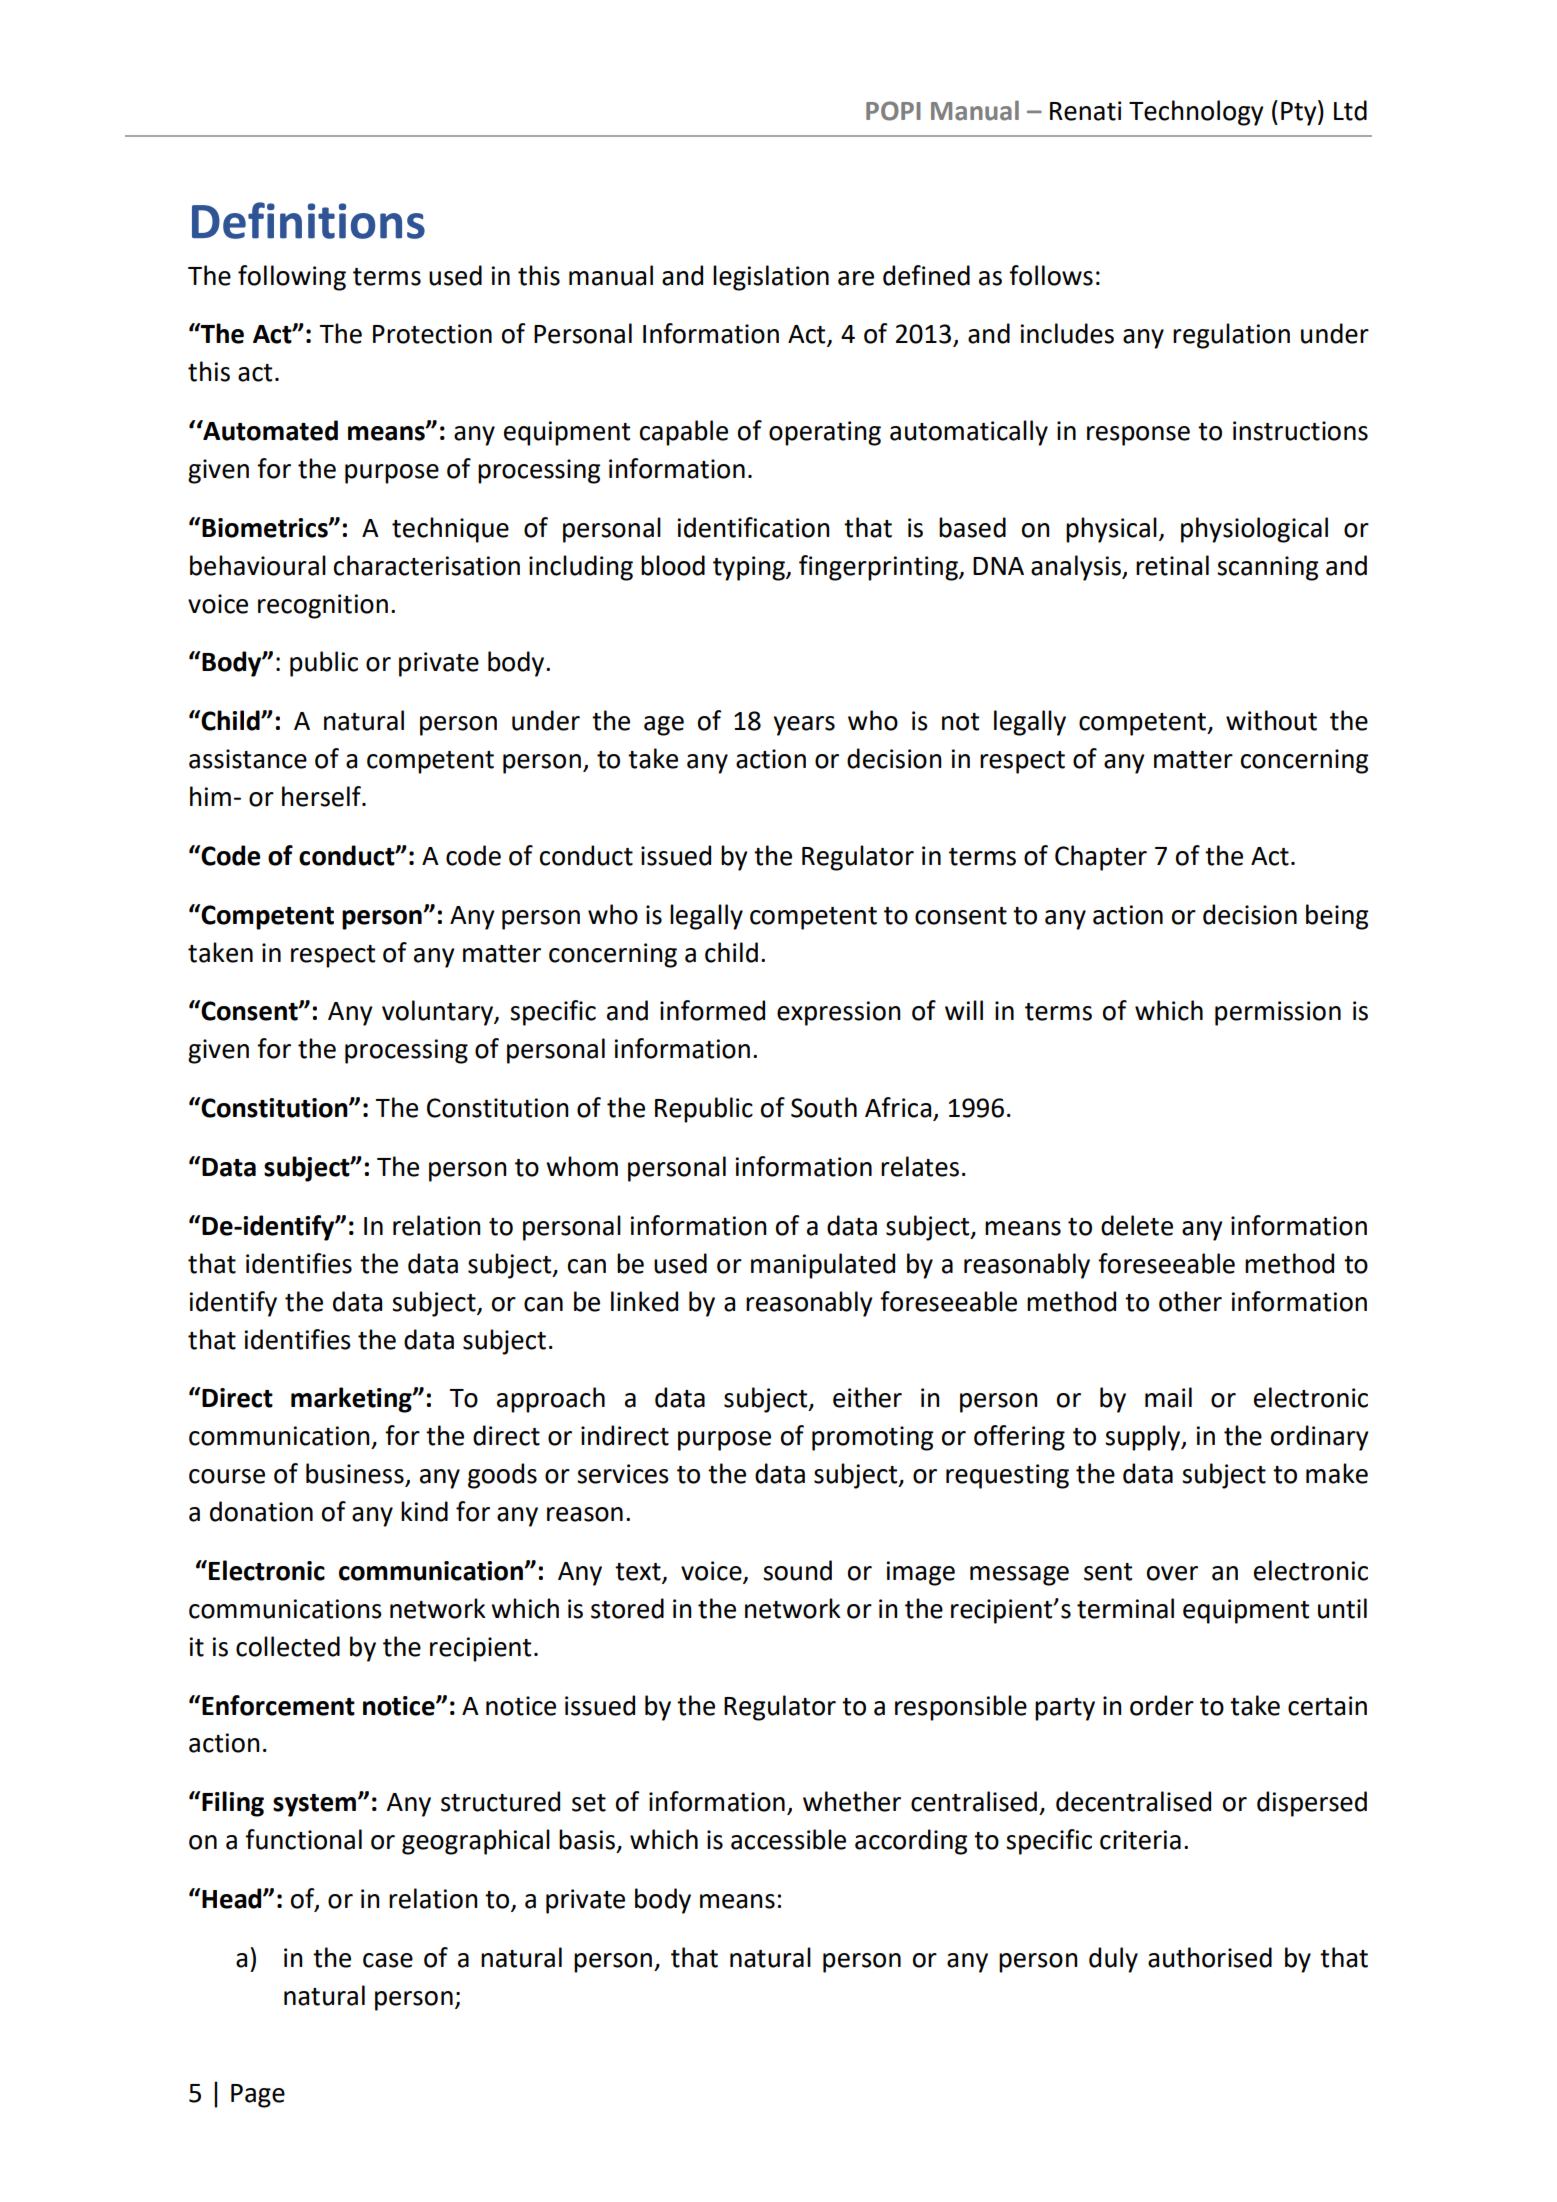 This screenshot has width=1557, height=2202. What do you see at coordinates (388, 1960) in the screenshot?
I see `case` at bounding box center [388, 1960].
